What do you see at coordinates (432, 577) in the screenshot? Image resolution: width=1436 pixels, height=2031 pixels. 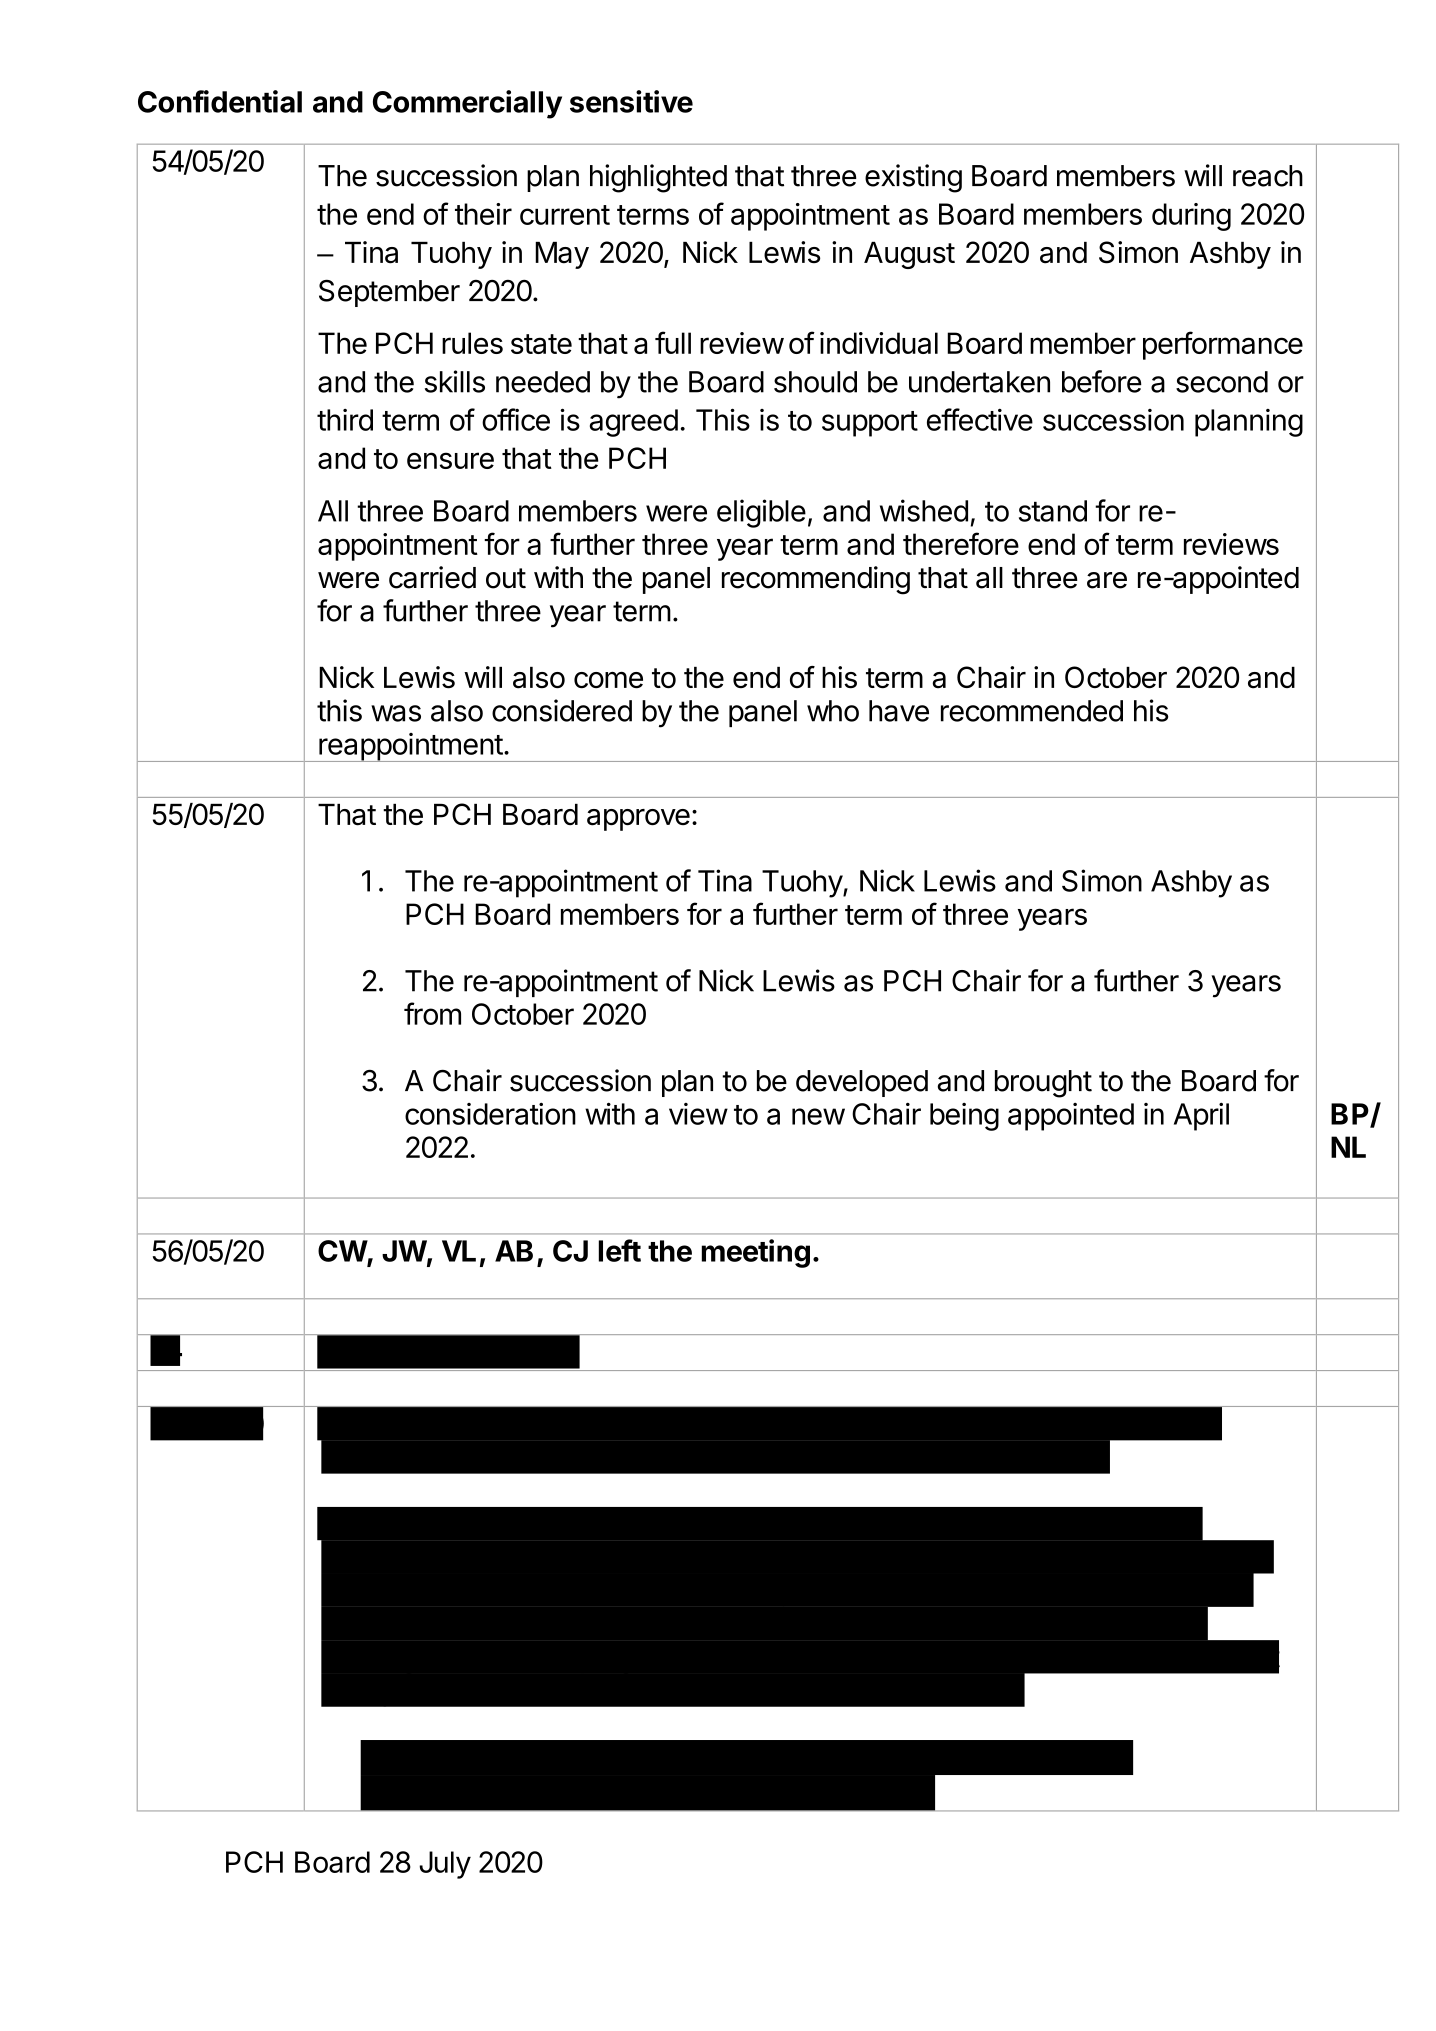 I see `carried` at bounding box center [432, 577].
